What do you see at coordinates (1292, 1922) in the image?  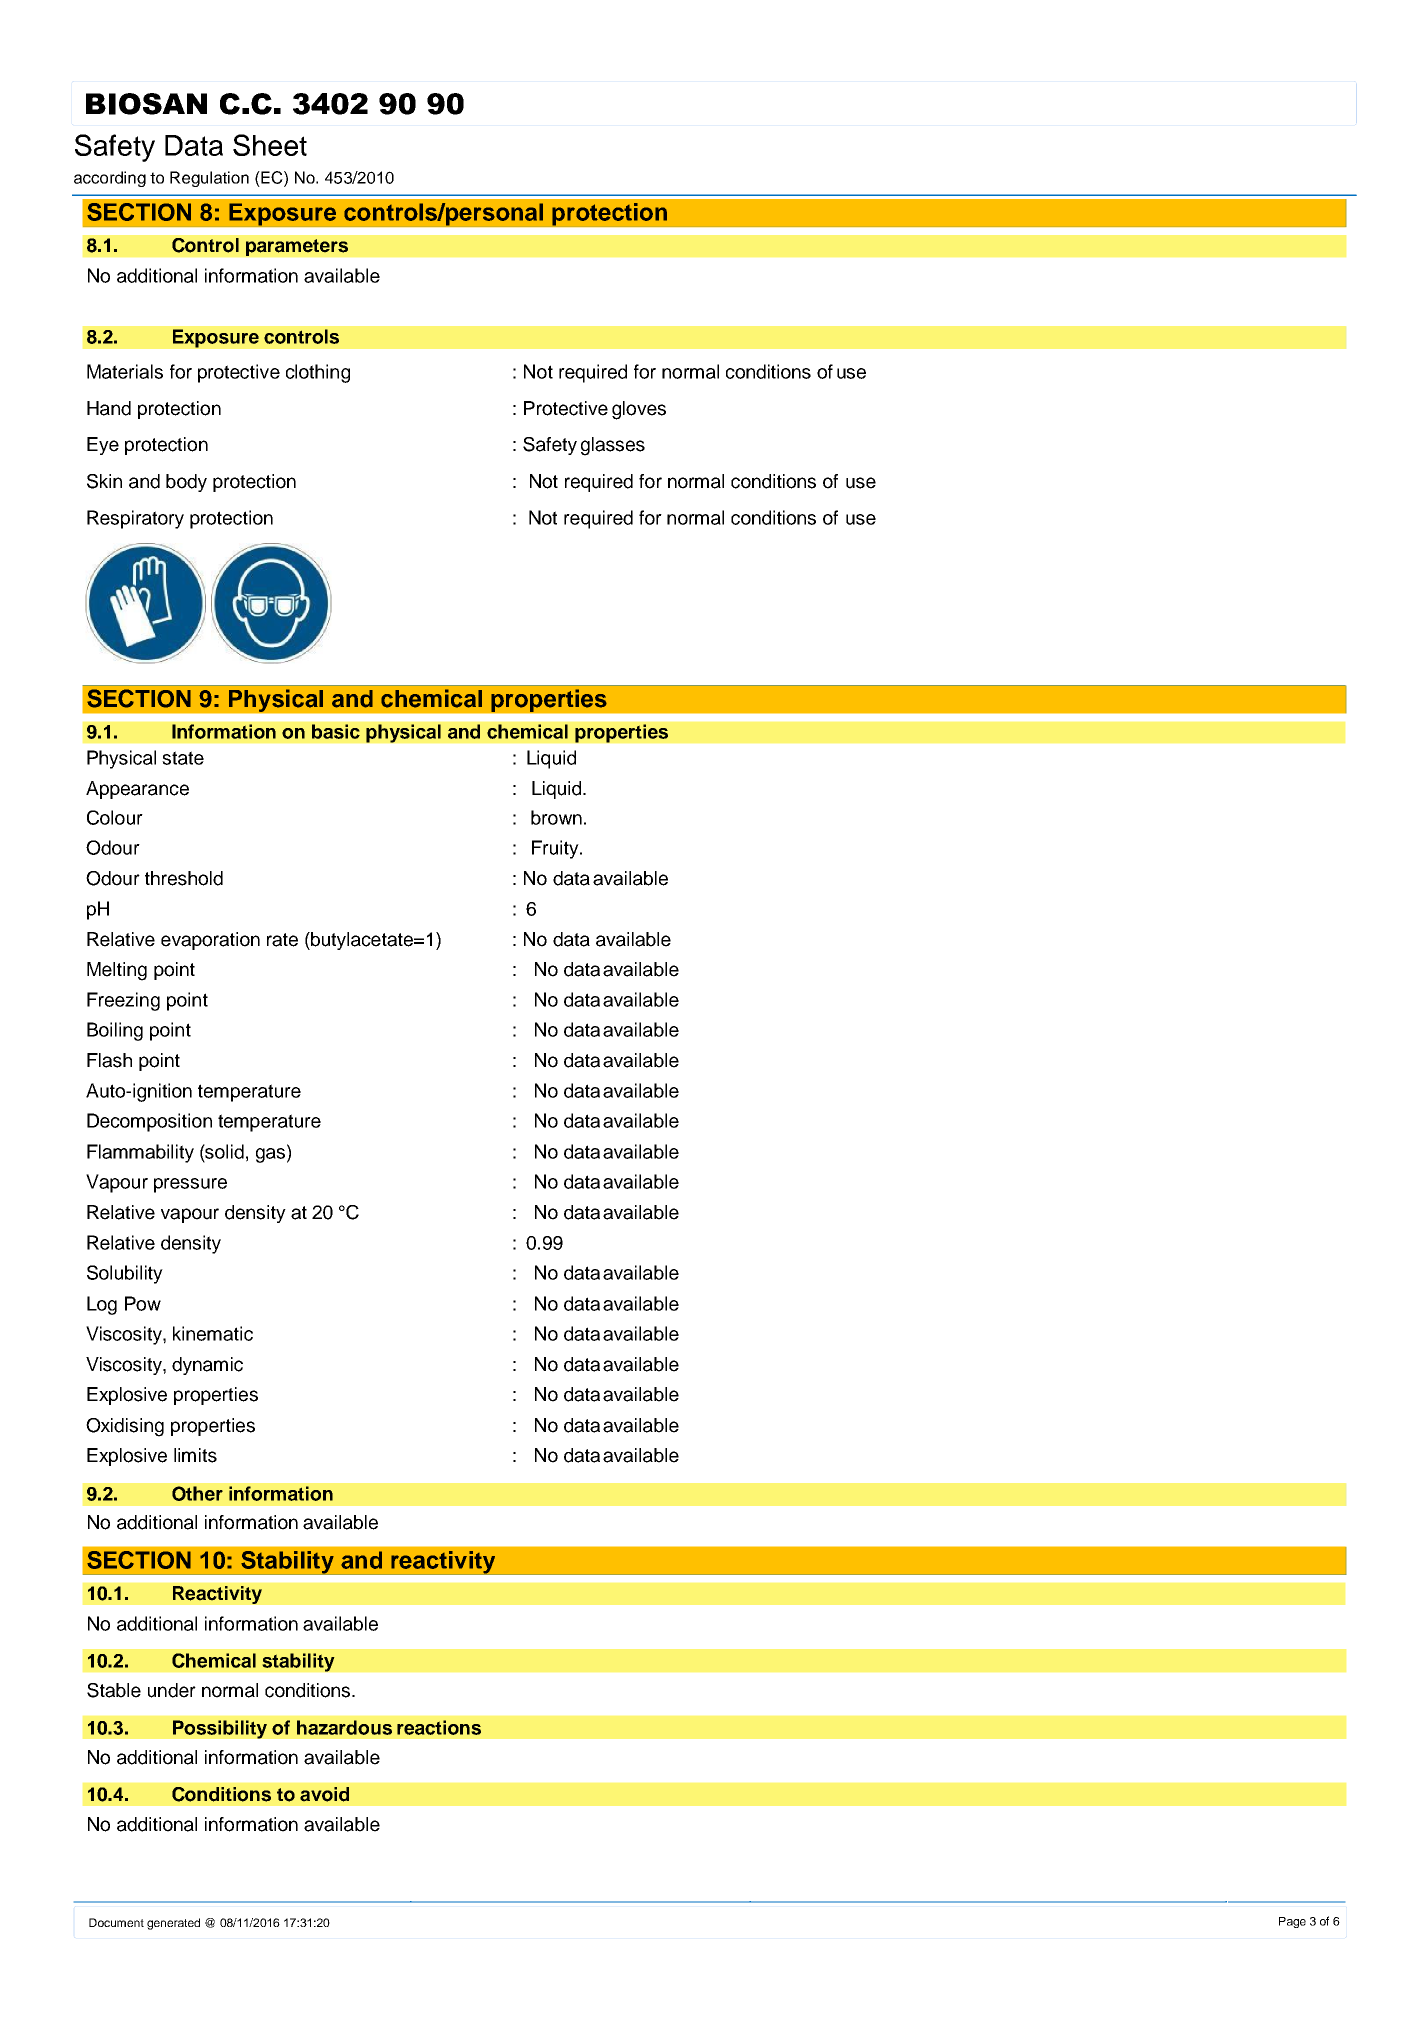 I see `Page` at bounding box center [1292, 1922].
